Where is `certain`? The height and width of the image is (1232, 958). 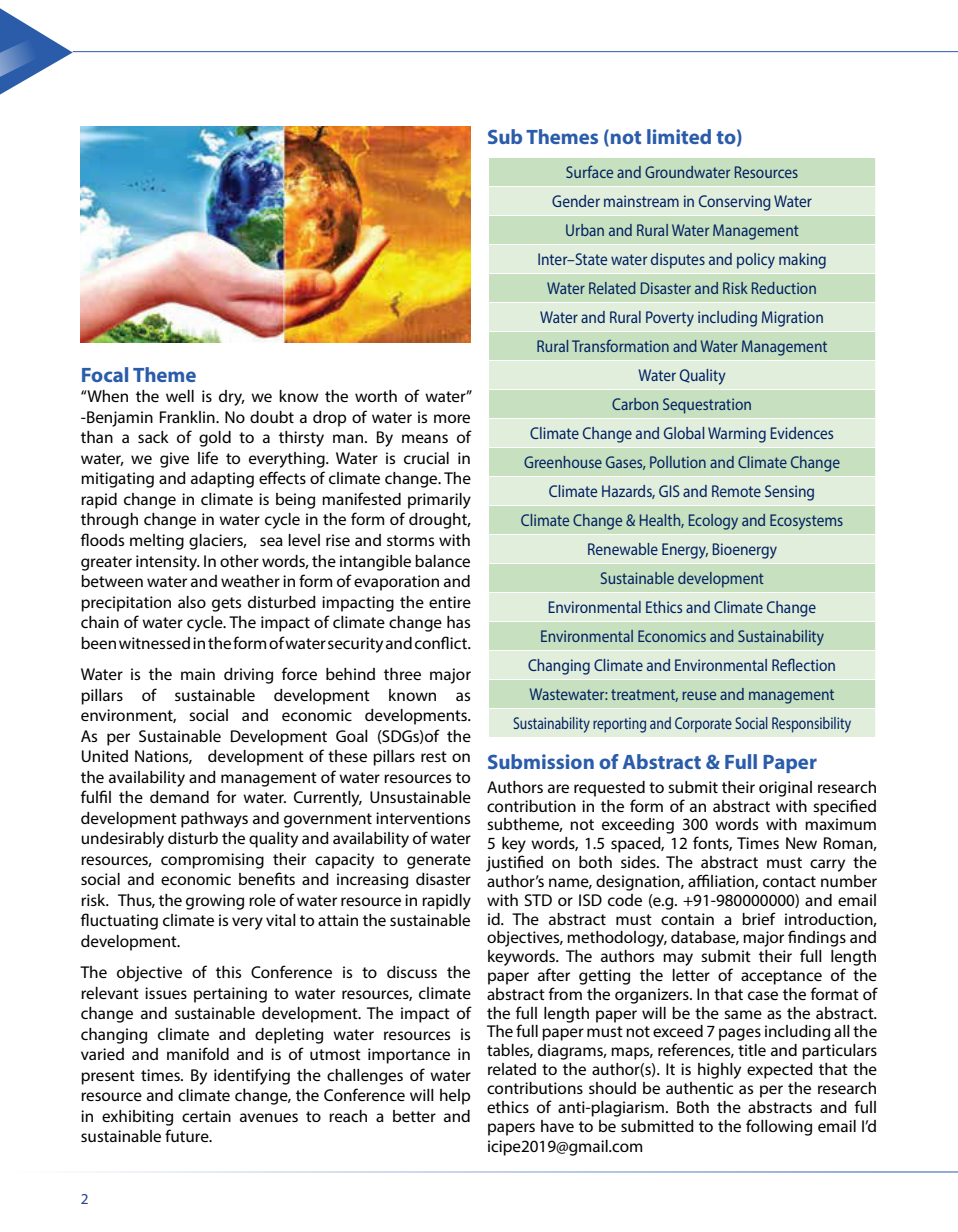 certain is located at coordinates (206, 1116).
